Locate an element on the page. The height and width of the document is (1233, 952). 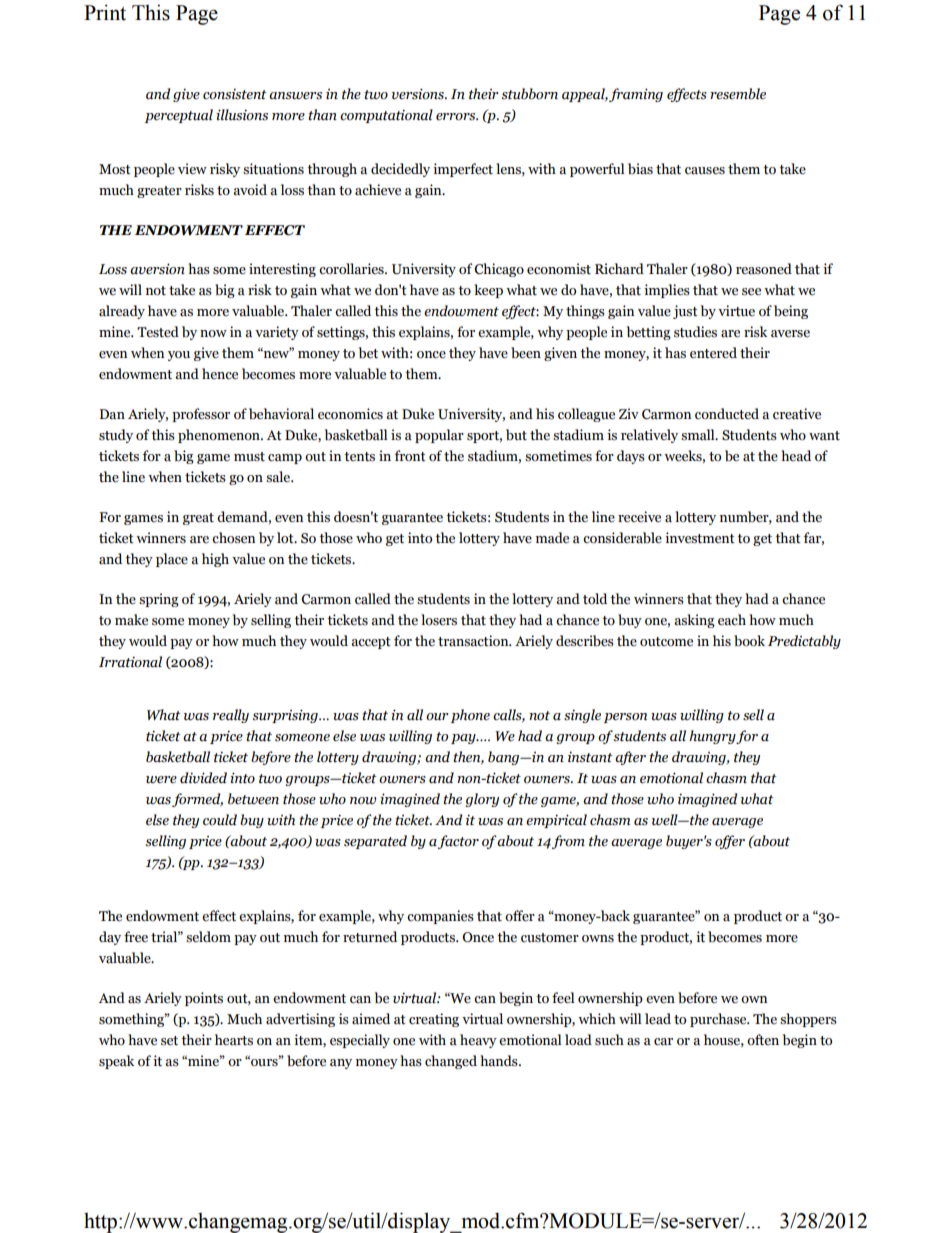
resemble is located at coordinates (738, 94).
